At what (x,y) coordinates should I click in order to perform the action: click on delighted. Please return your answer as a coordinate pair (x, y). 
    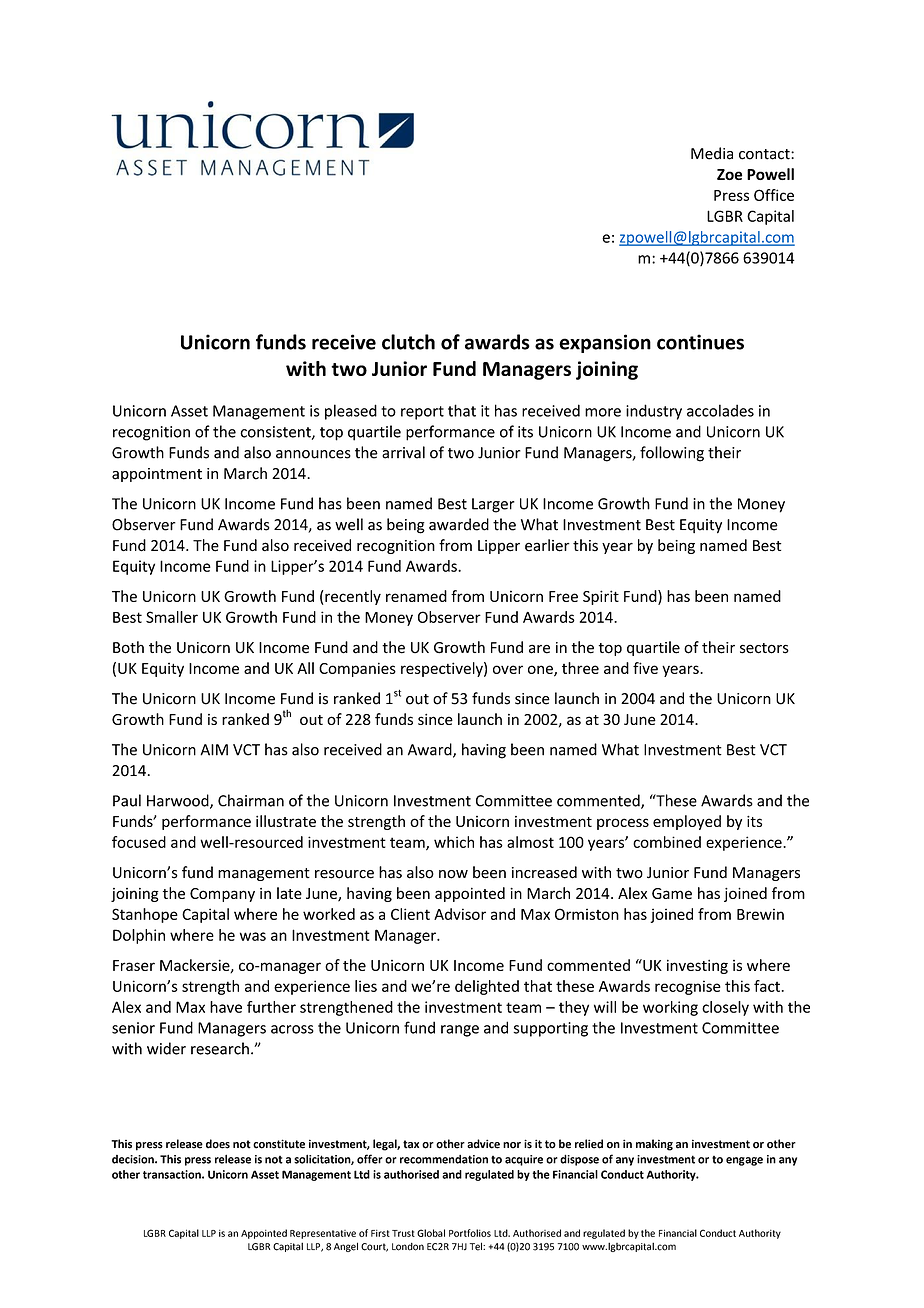
    Looking at the image, I should click on (487, 987).
